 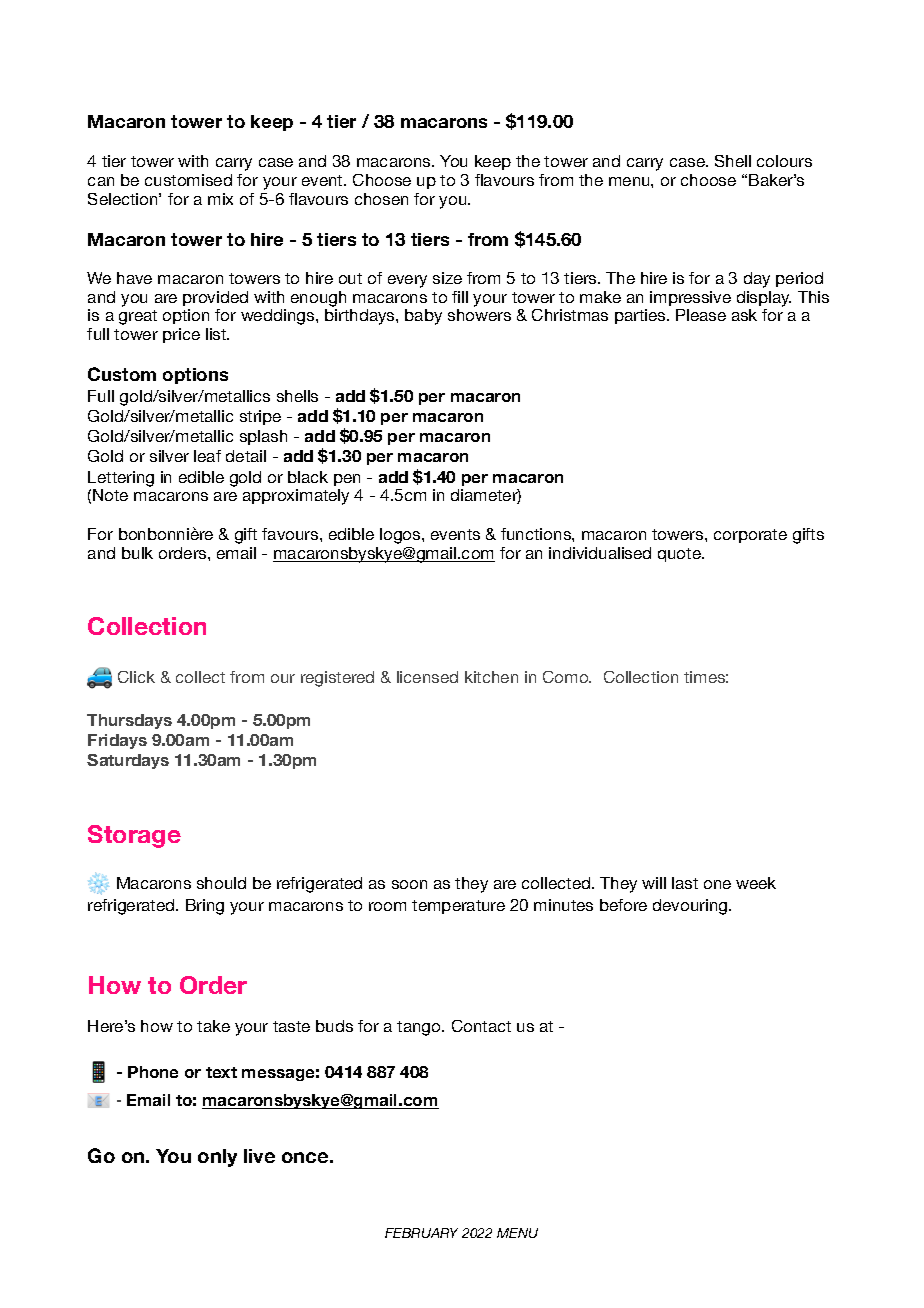 What do you see at coordinates (421, 1233) in the image?
I see `FEBRUARY` at bounding box center [421, 1233].
